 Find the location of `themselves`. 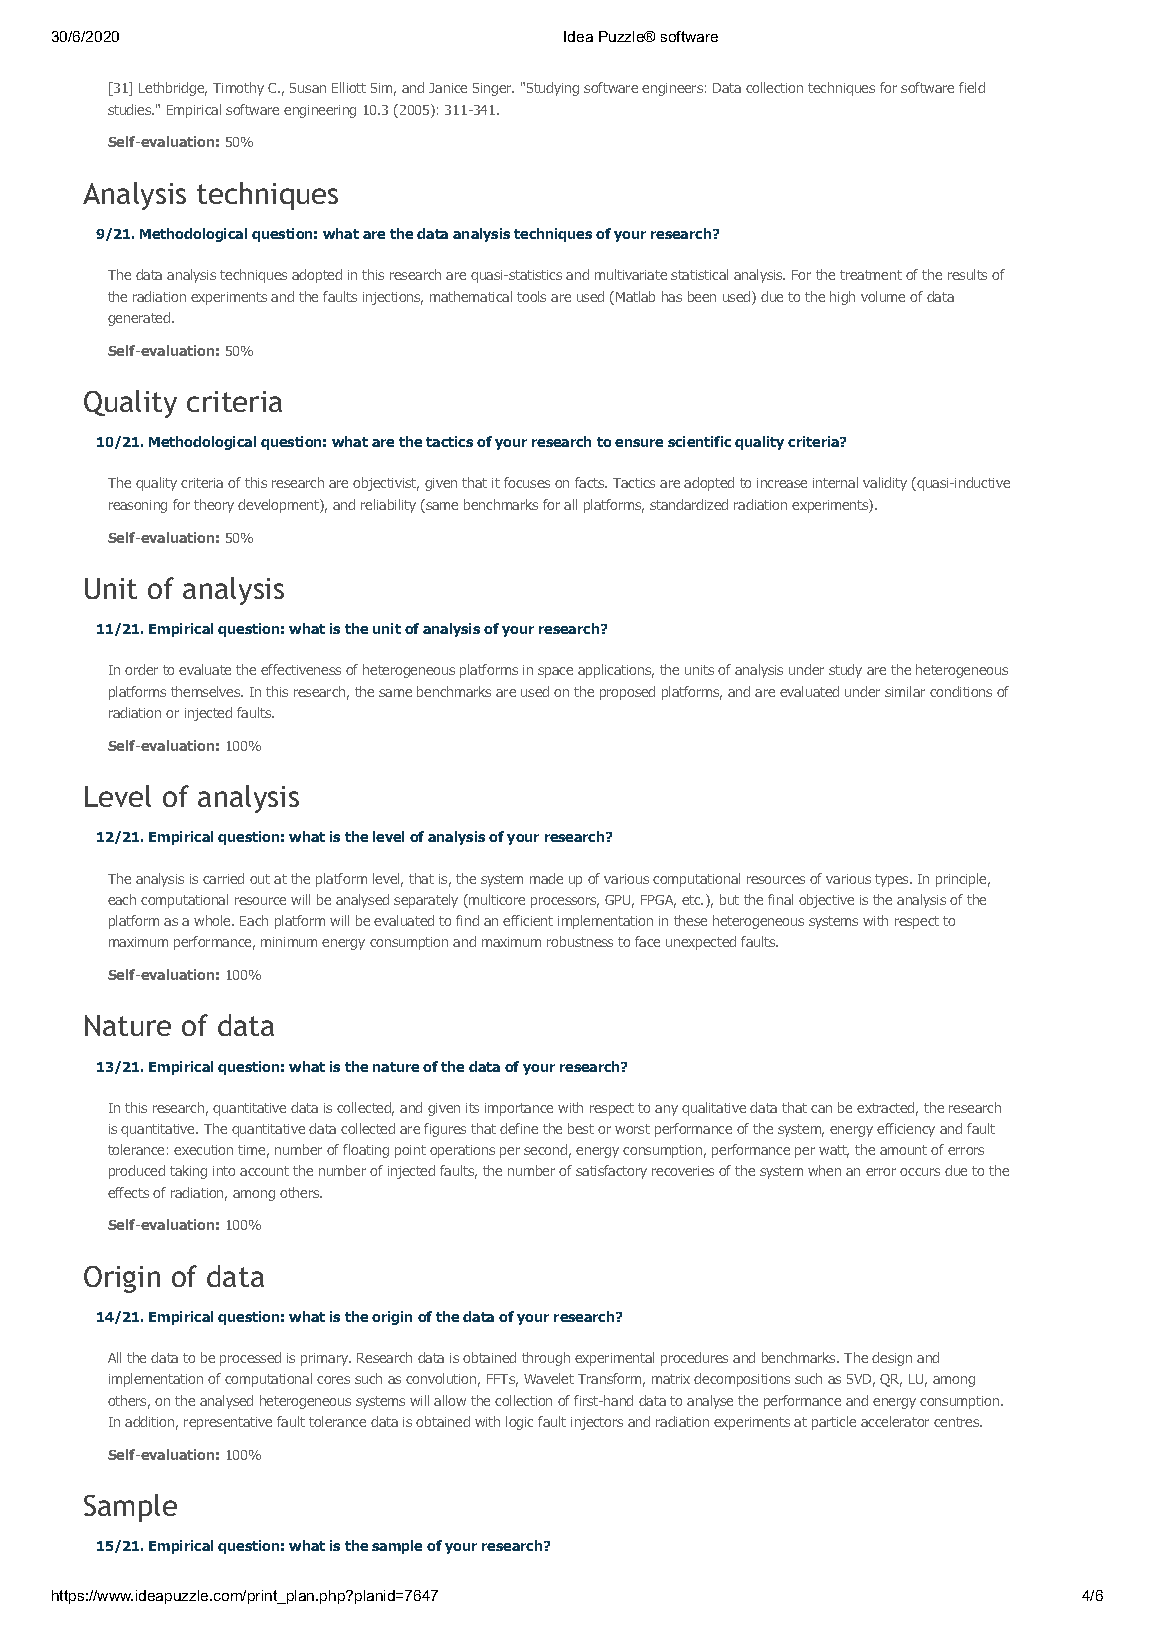

themselves is located at coordinates (207, 691).
